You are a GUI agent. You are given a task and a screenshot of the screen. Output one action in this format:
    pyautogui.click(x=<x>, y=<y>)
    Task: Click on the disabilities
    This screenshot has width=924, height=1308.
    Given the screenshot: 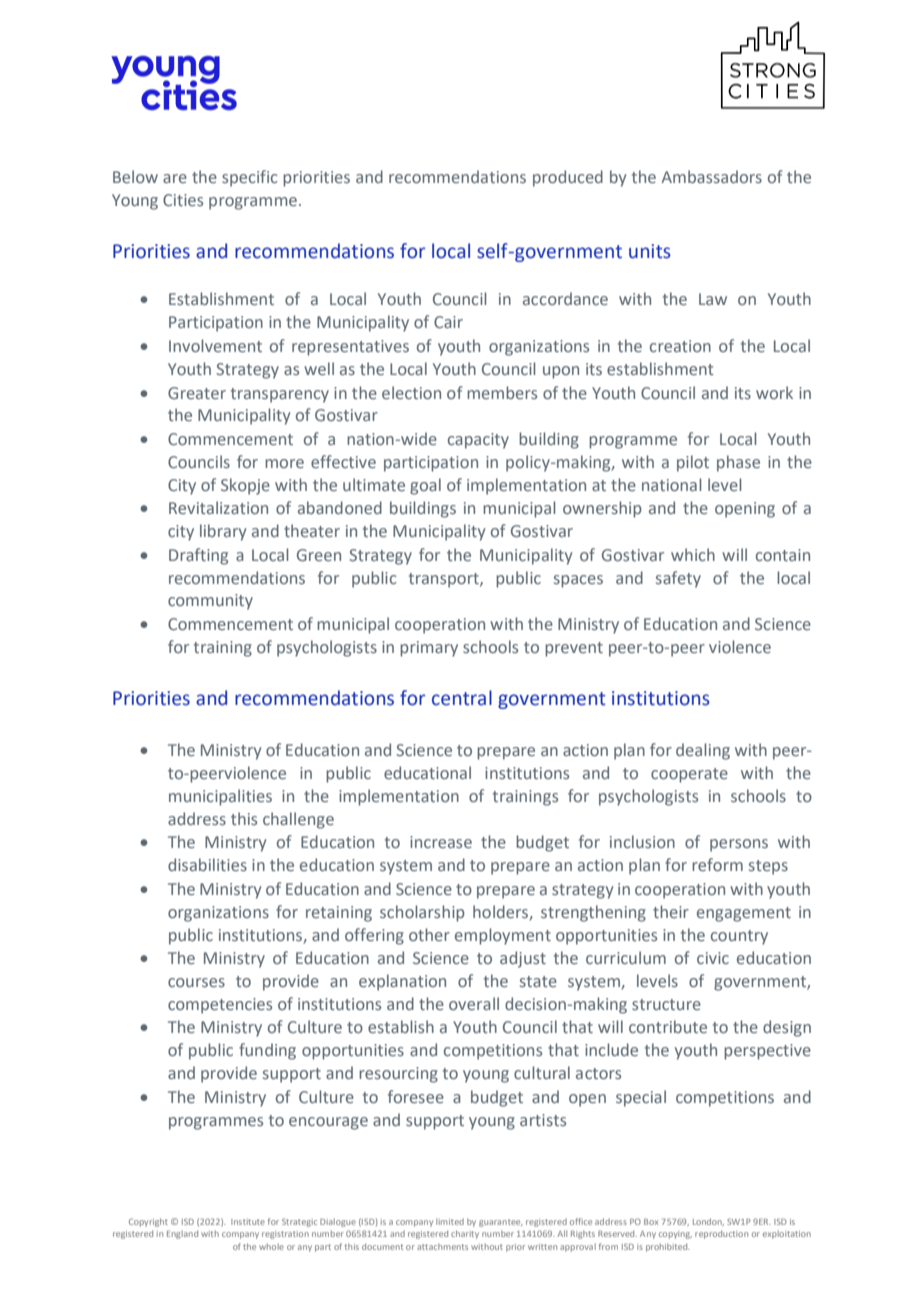 What is the action you would take?
    pyautogui.click(x=207, y=864)
